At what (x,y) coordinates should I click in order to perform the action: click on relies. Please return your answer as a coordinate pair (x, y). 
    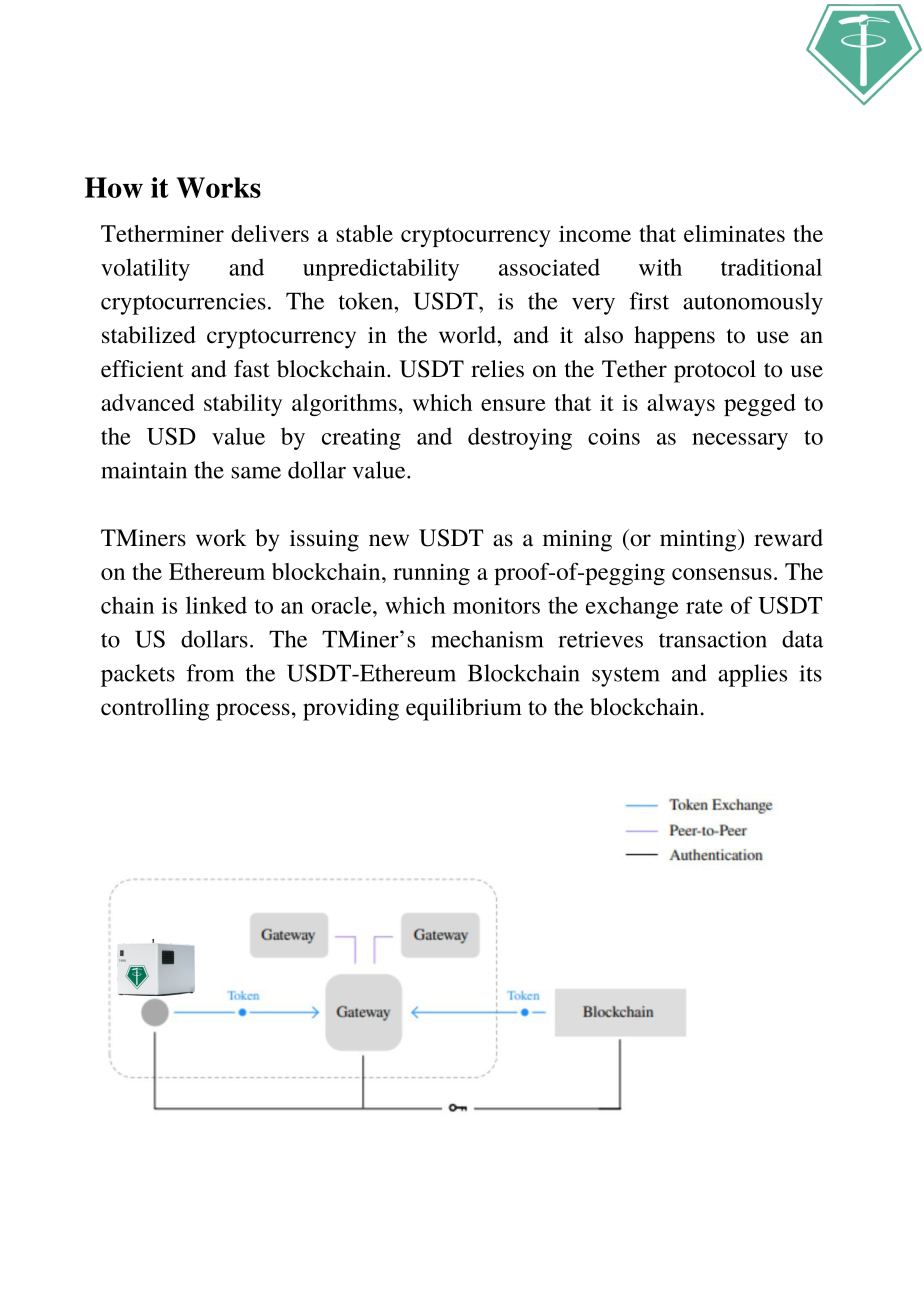
    Looking at the image, I should click on (497, 369).
